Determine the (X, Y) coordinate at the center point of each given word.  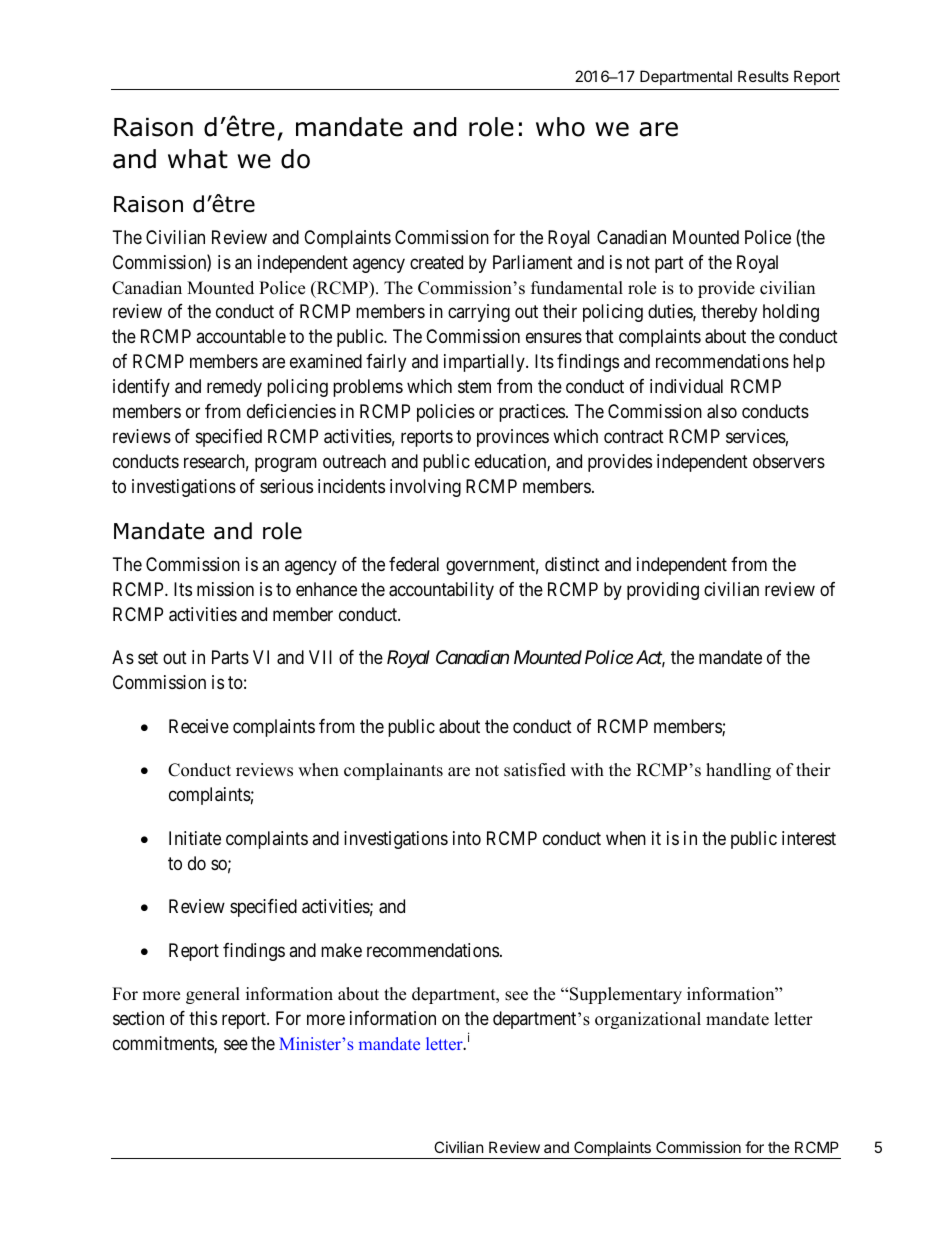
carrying (479, 313)
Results (763, 76)
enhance (326, 589)
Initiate (195, 838)
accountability (441, 591)
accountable (241, 336)
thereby (729, 313)
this (203, 1018)
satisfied (535, 770)
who (560, 127)
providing (663, 591)
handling (738, 771)
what (198, 159)
